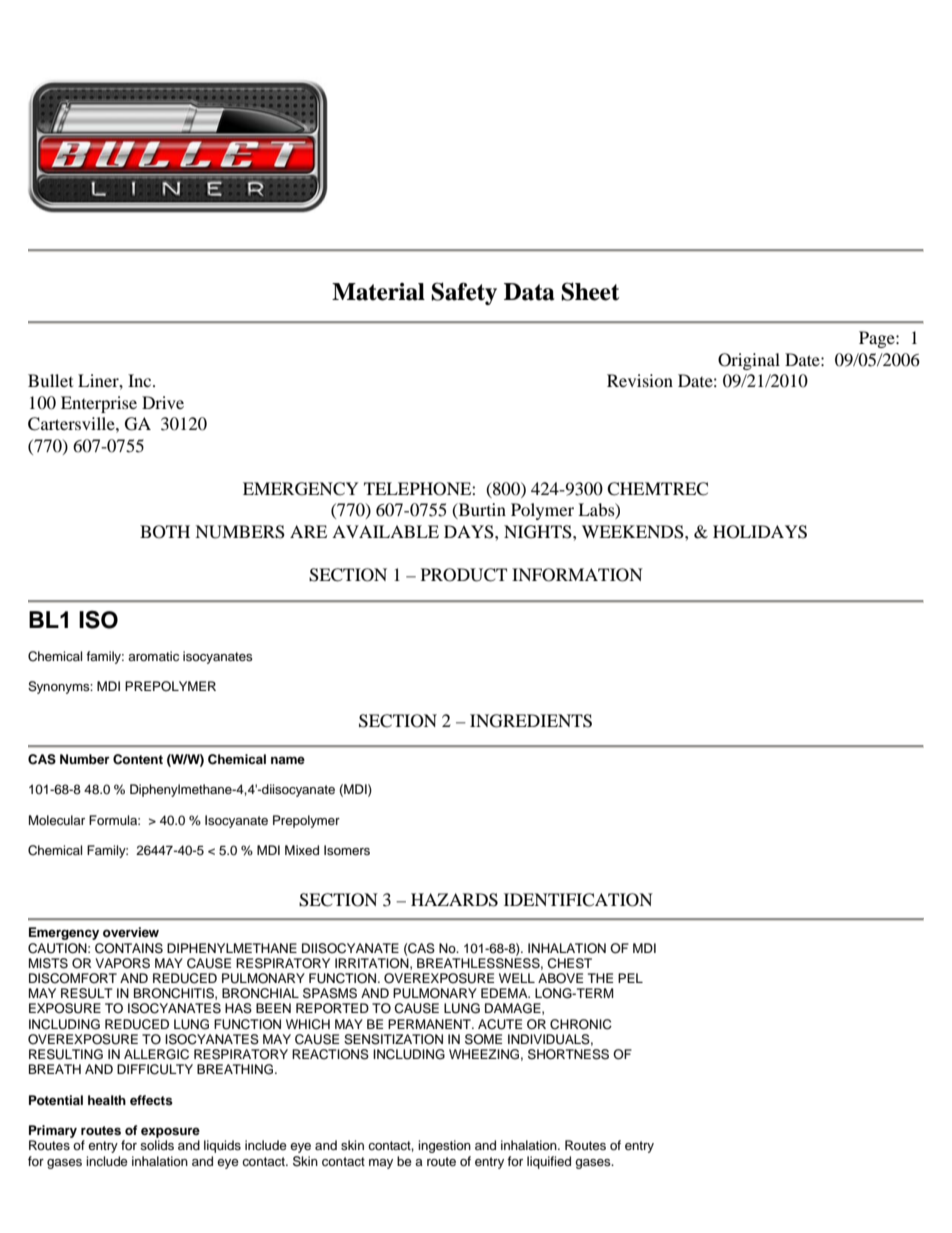 The width and height of the screenshot is (952, 1233). Describe the element at coordinates (630, 978) in the screenshot. I see `PEL` at that location.
